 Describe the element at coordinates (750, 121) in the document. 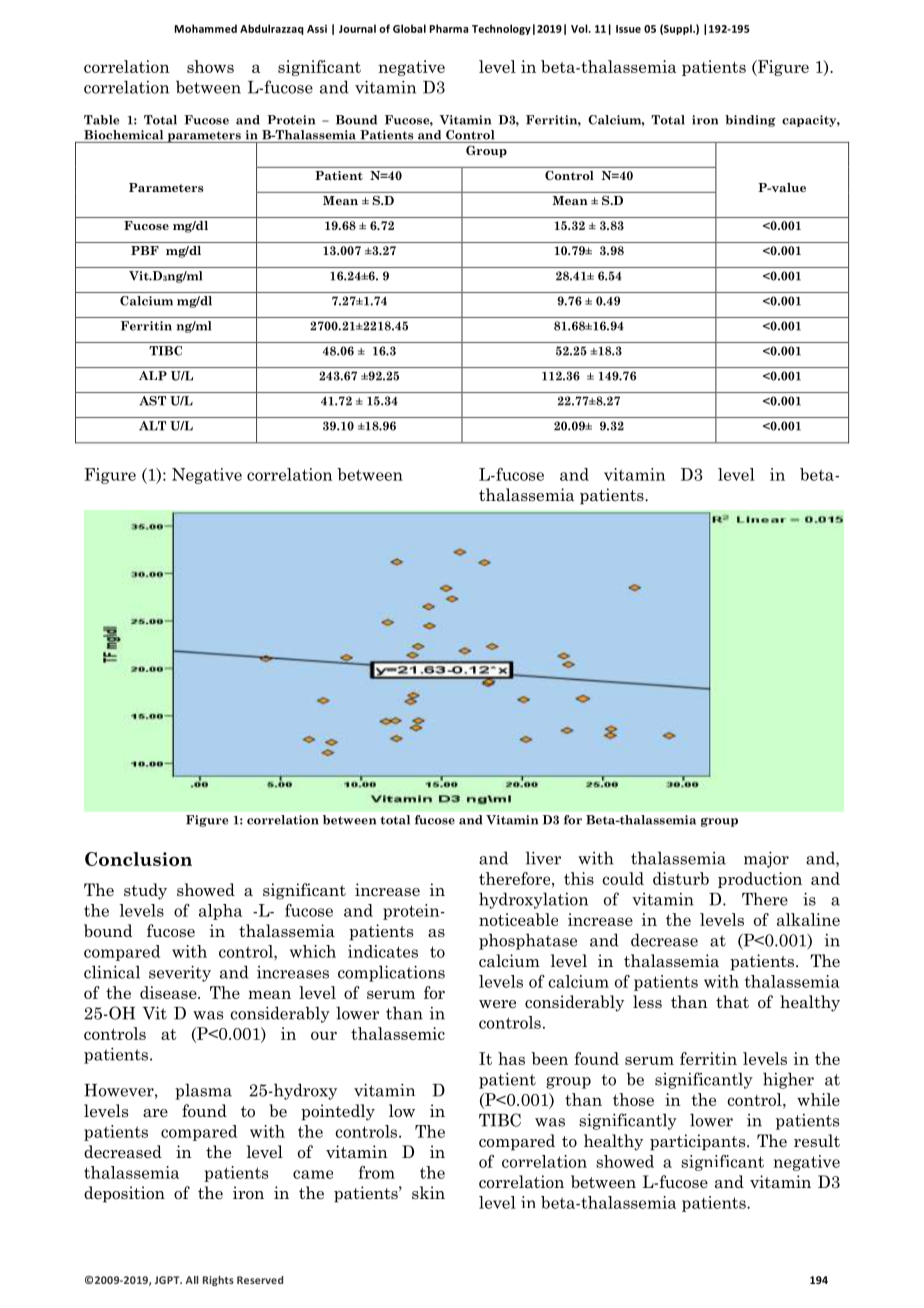

I see `binding` at that location.
